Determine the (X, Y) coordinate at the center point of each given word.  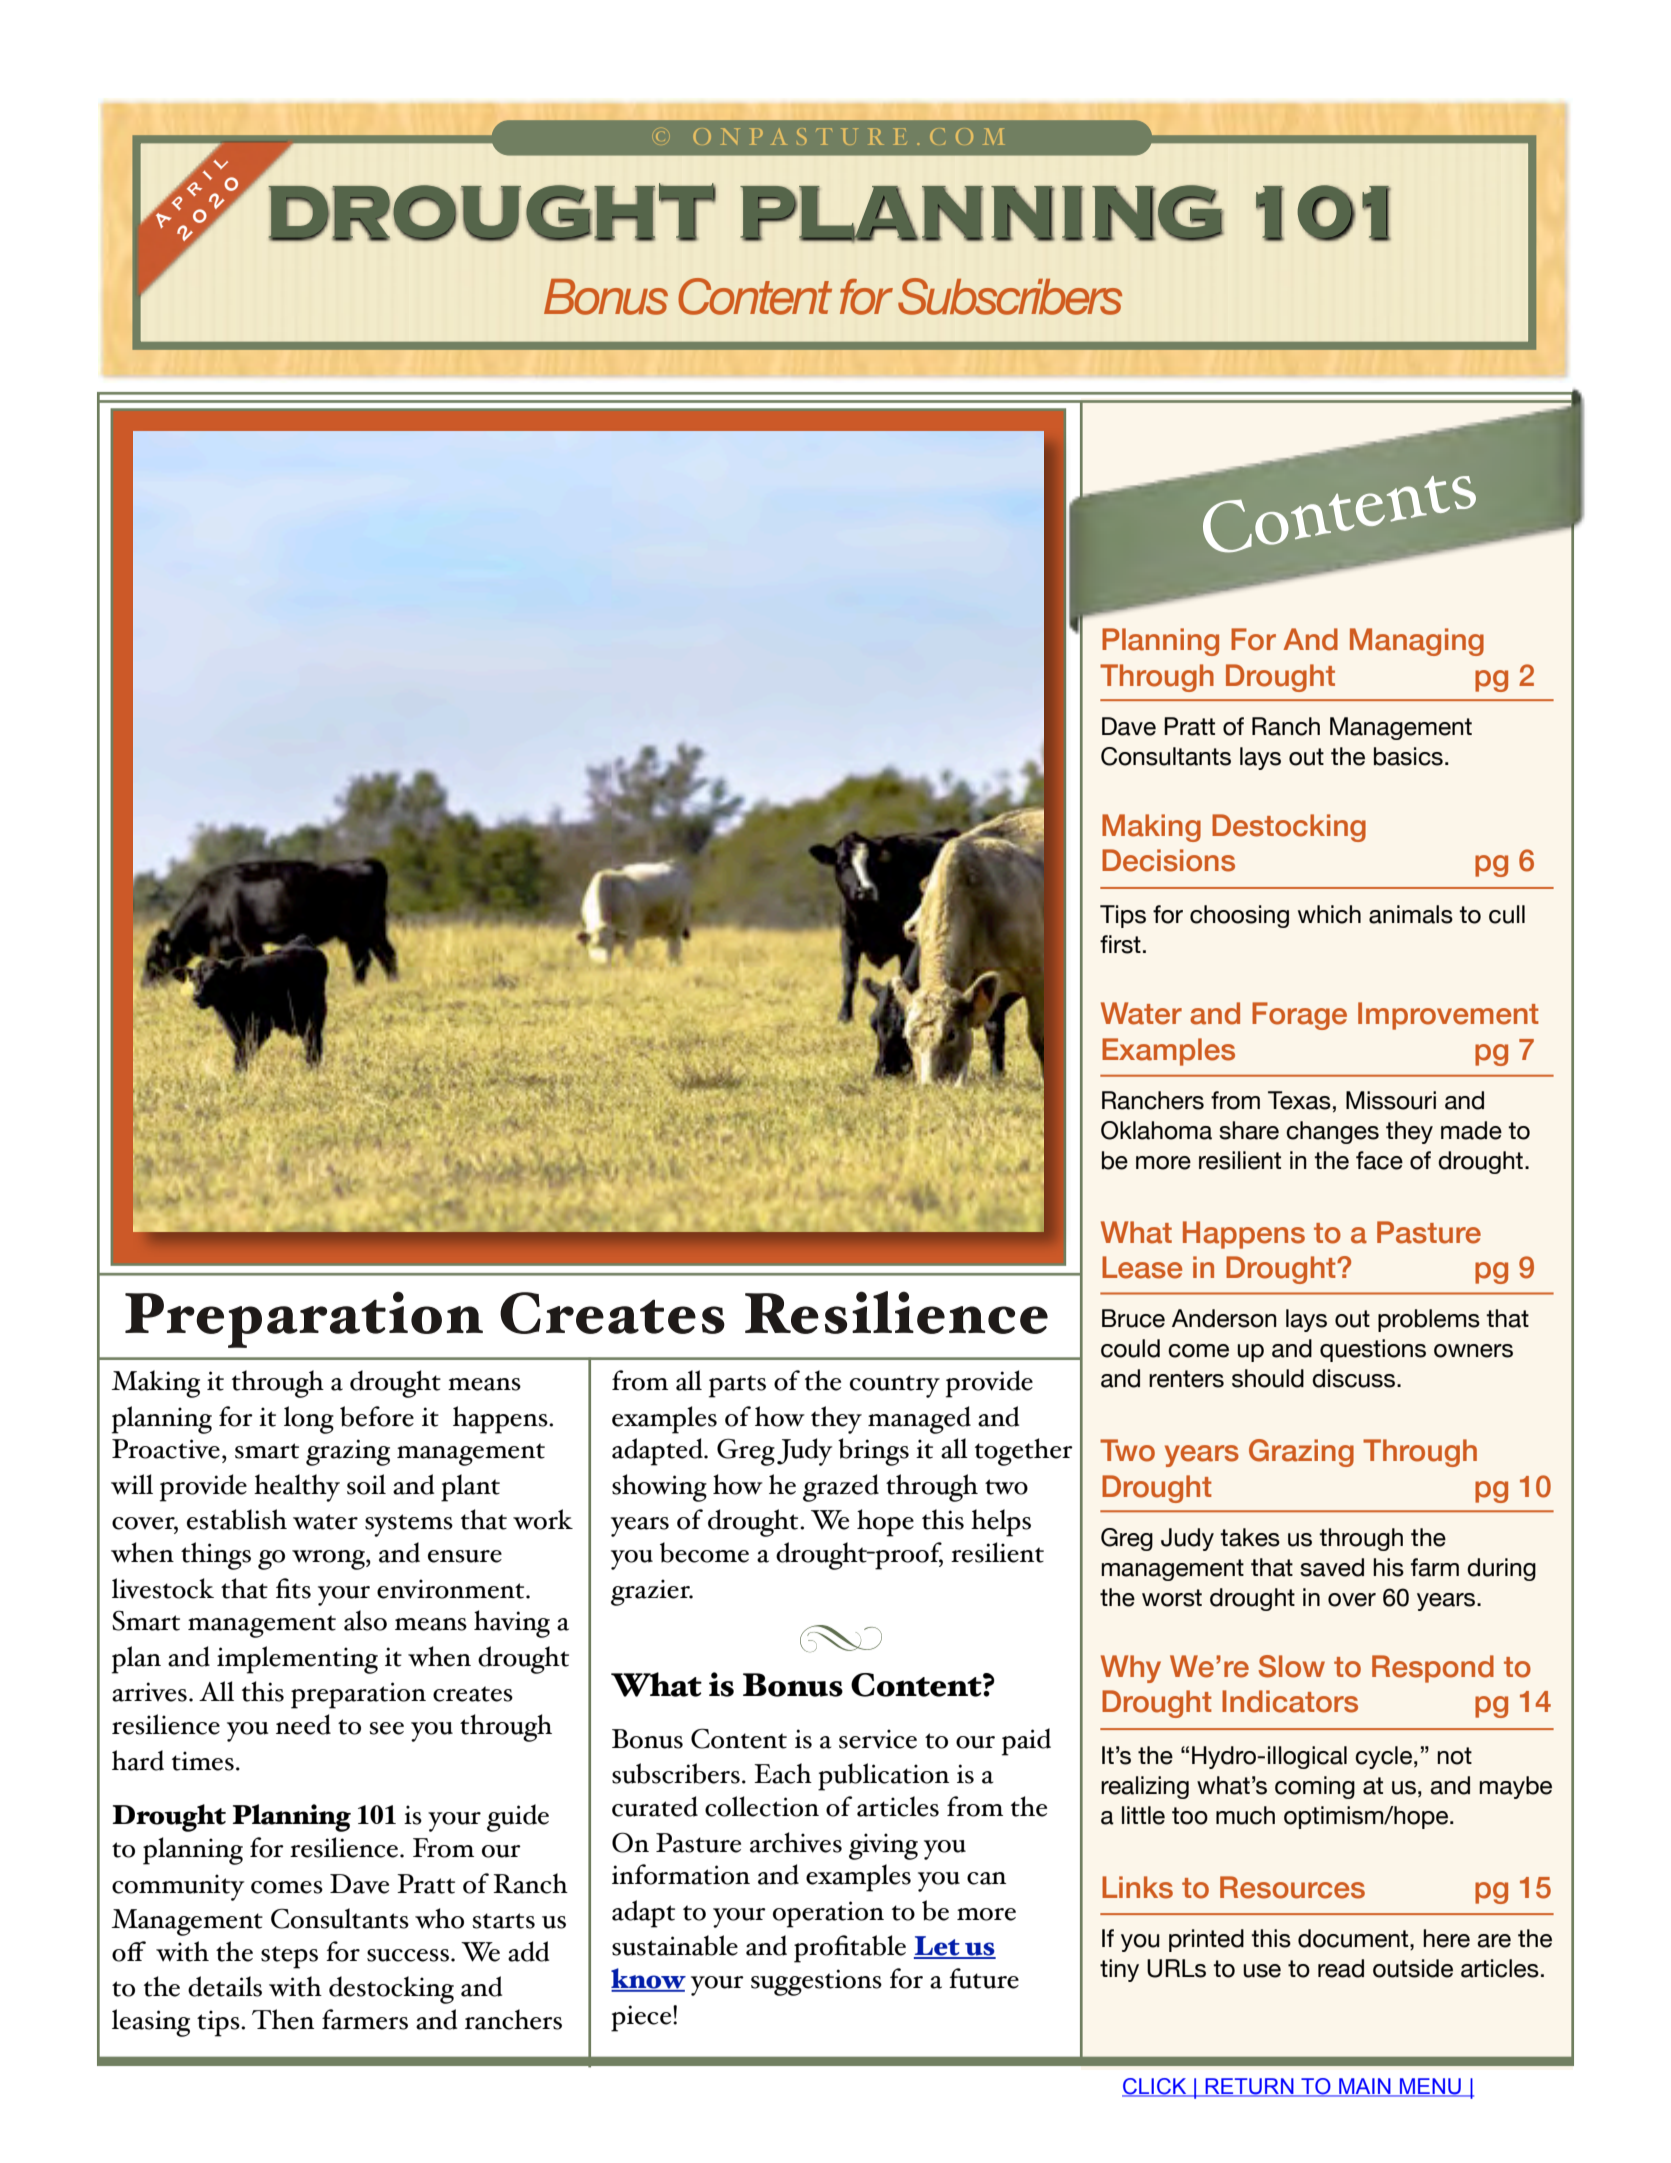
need (303, 1724)
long (309, 1420)
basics (1408, 756)
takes (1250, 1537)
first (1120, 944)
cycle (1383, 1757)
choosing (1239, 916)
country (895, 1386)
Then (283, 2019)
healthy (297, 1488)
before (377, 1416)
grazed (841, 1488)
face (1379, 1160)
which (1329, 914)
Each (783, 1773)
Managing (1417, 642)
